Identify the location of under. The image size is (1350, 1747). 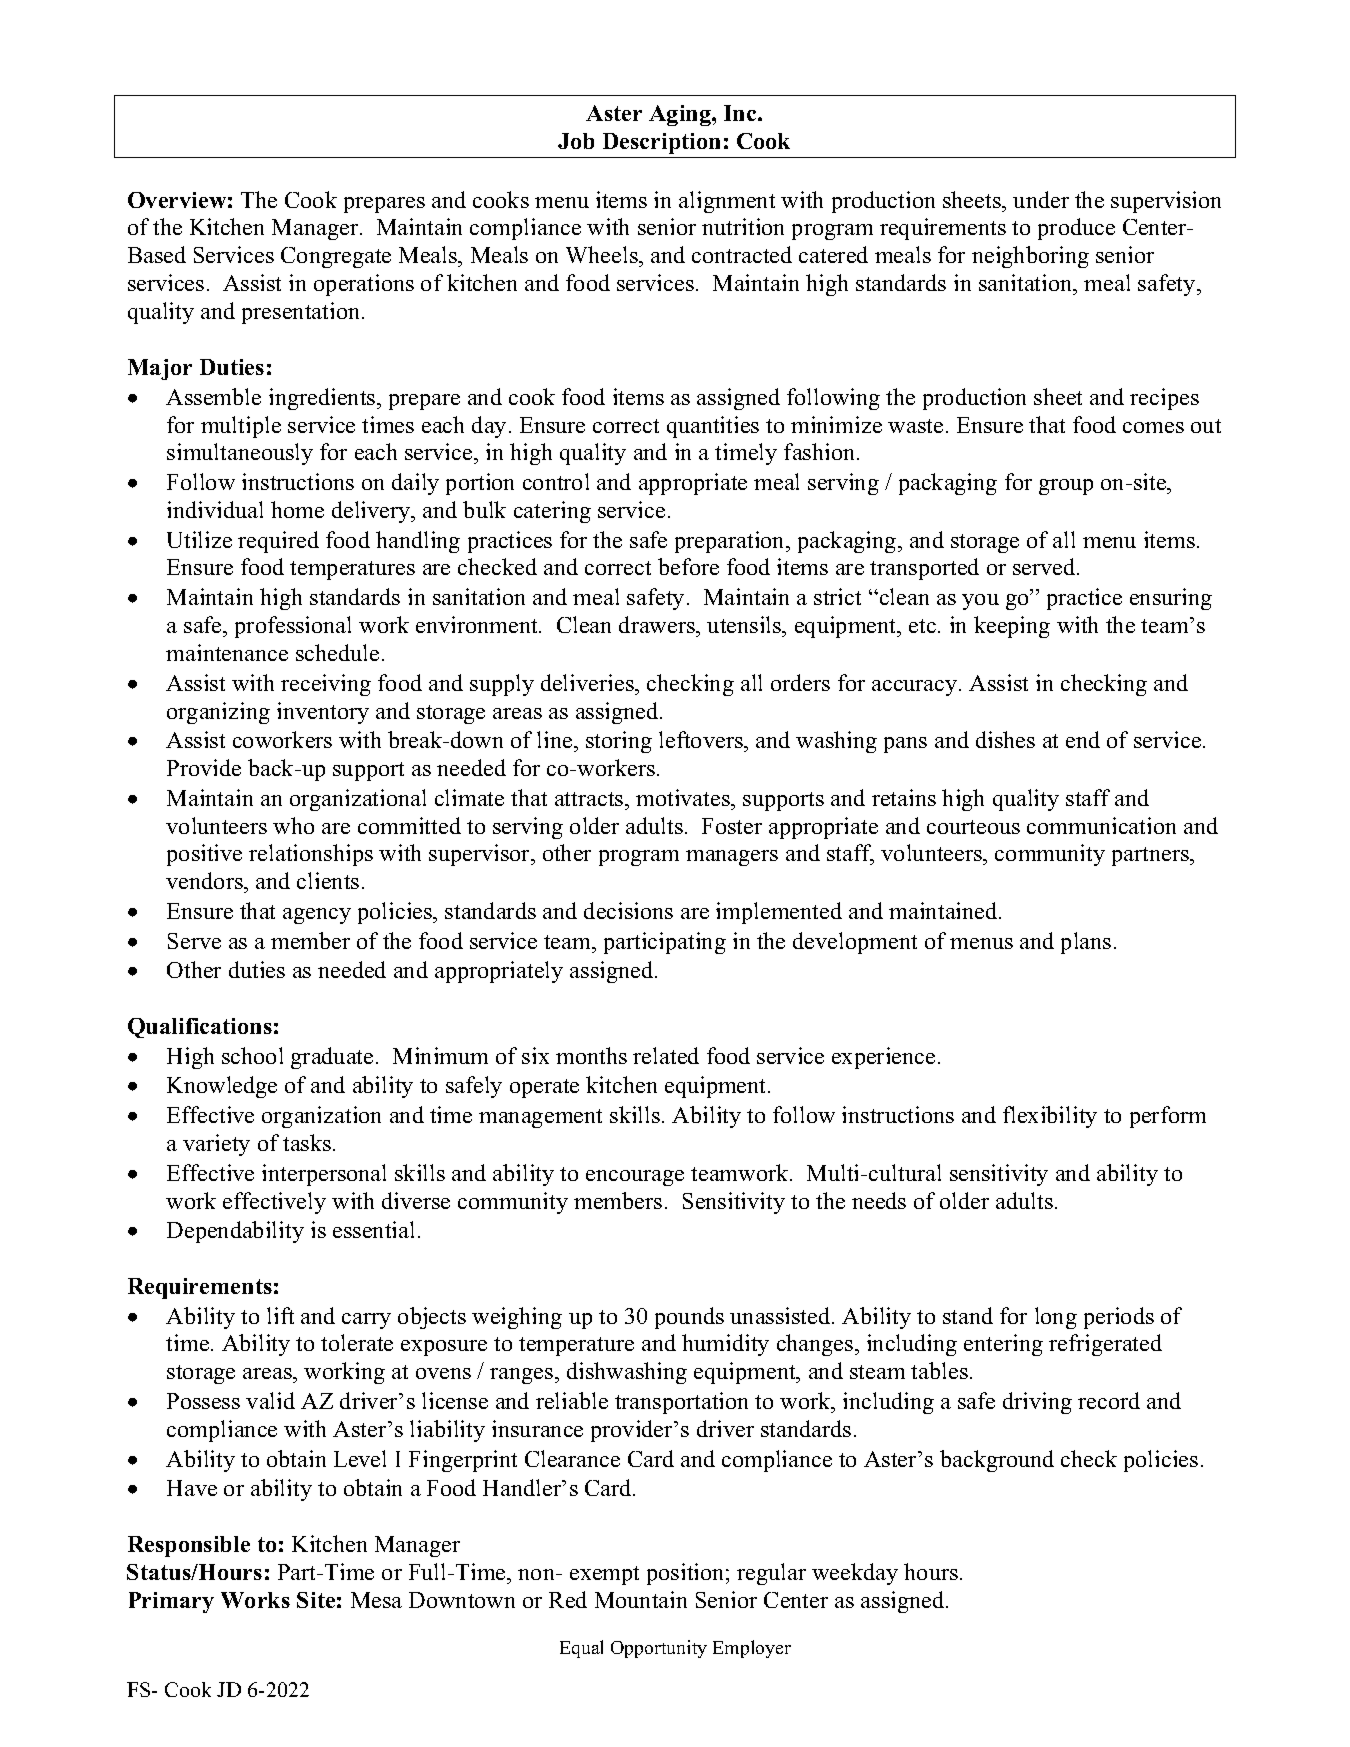
(1041, 199).
